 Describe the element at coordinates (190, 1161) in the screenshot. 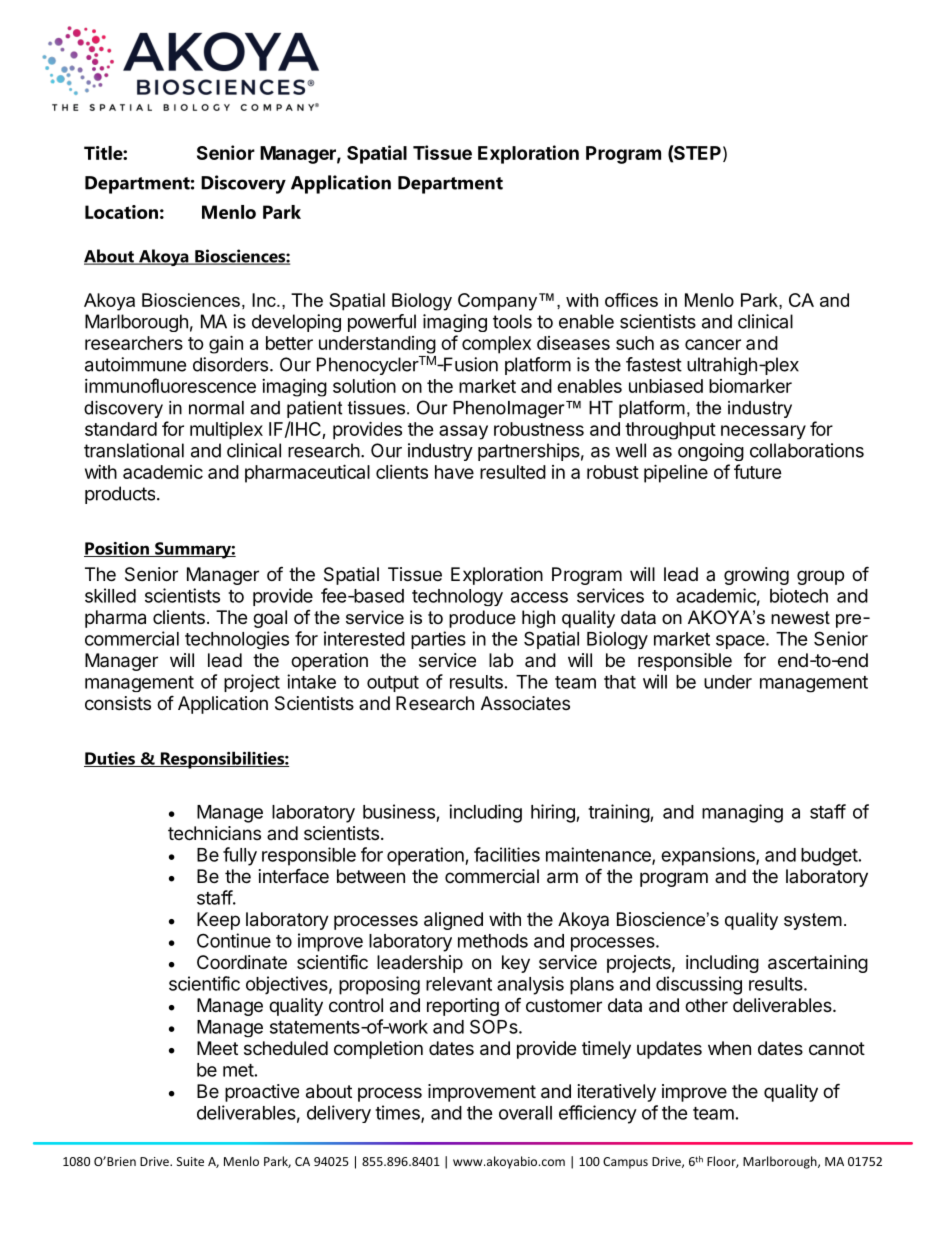

I see `Suite` at that location.
